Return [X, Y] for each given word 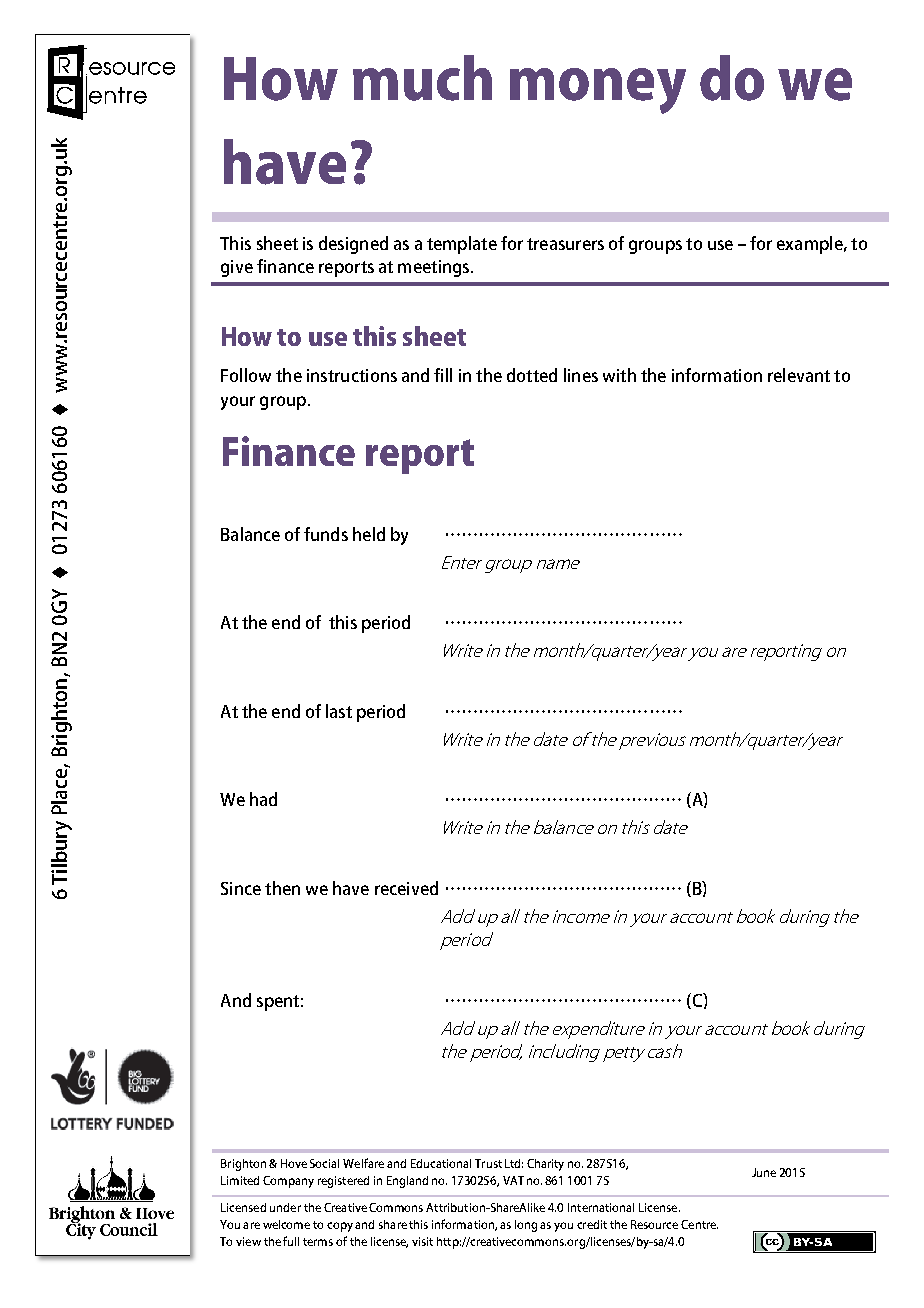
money [598, 91]
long [526, 1226]
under [285, 1207]
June [764, 1172]
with [619, 375]
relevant [799, 375]
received [406, 888]
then [282, 888]
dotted [532, 375]
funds [326, 534]
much [422, 78]
